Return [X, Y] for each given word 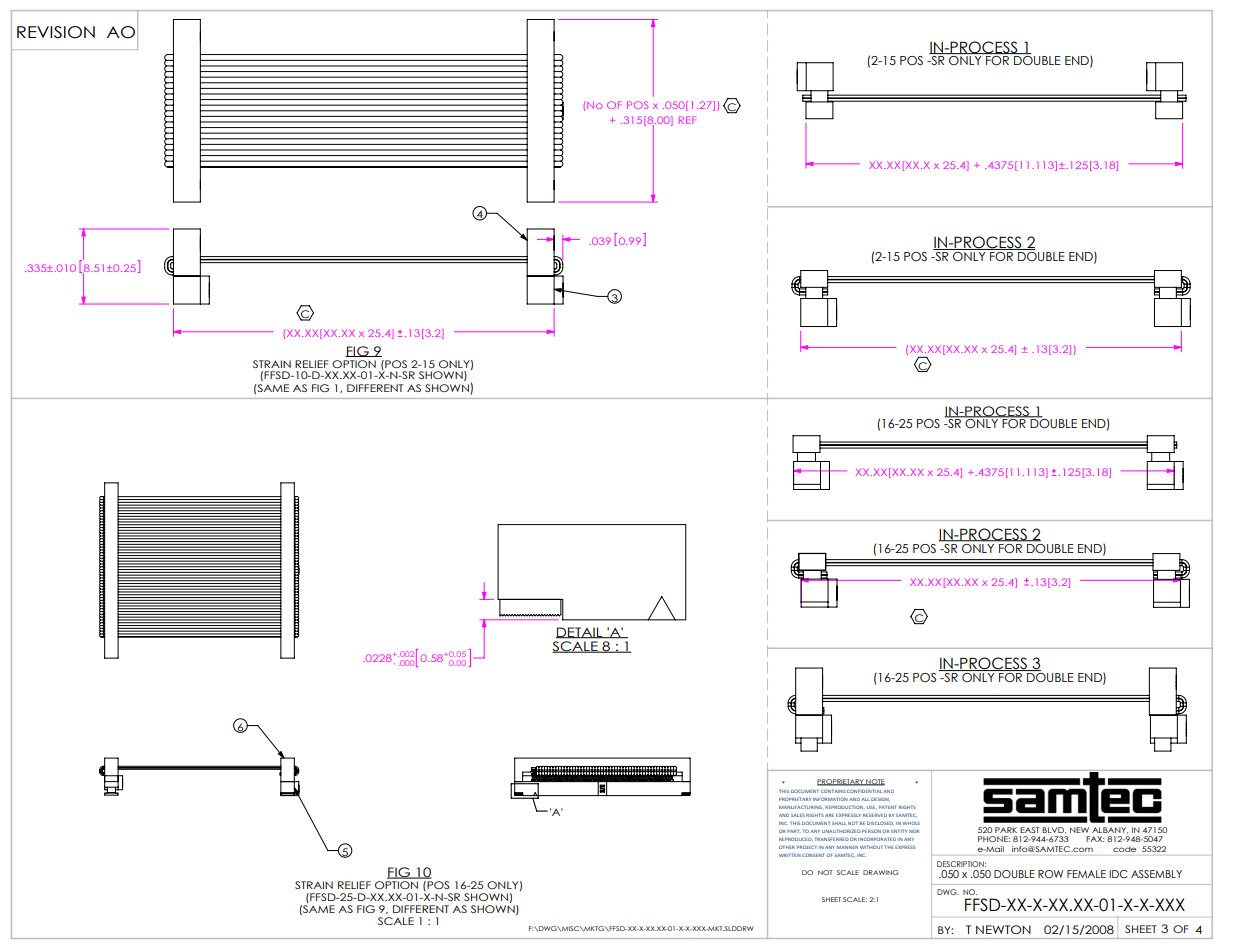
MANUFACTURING [800, 807]
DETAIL [580, 633]
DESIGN [880, 799]
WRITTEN [790, 855]
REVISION [56, 32]
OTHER [787, 847]
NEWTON [1003, 929]
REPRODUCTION [844, 807]
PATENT [887, 807]
